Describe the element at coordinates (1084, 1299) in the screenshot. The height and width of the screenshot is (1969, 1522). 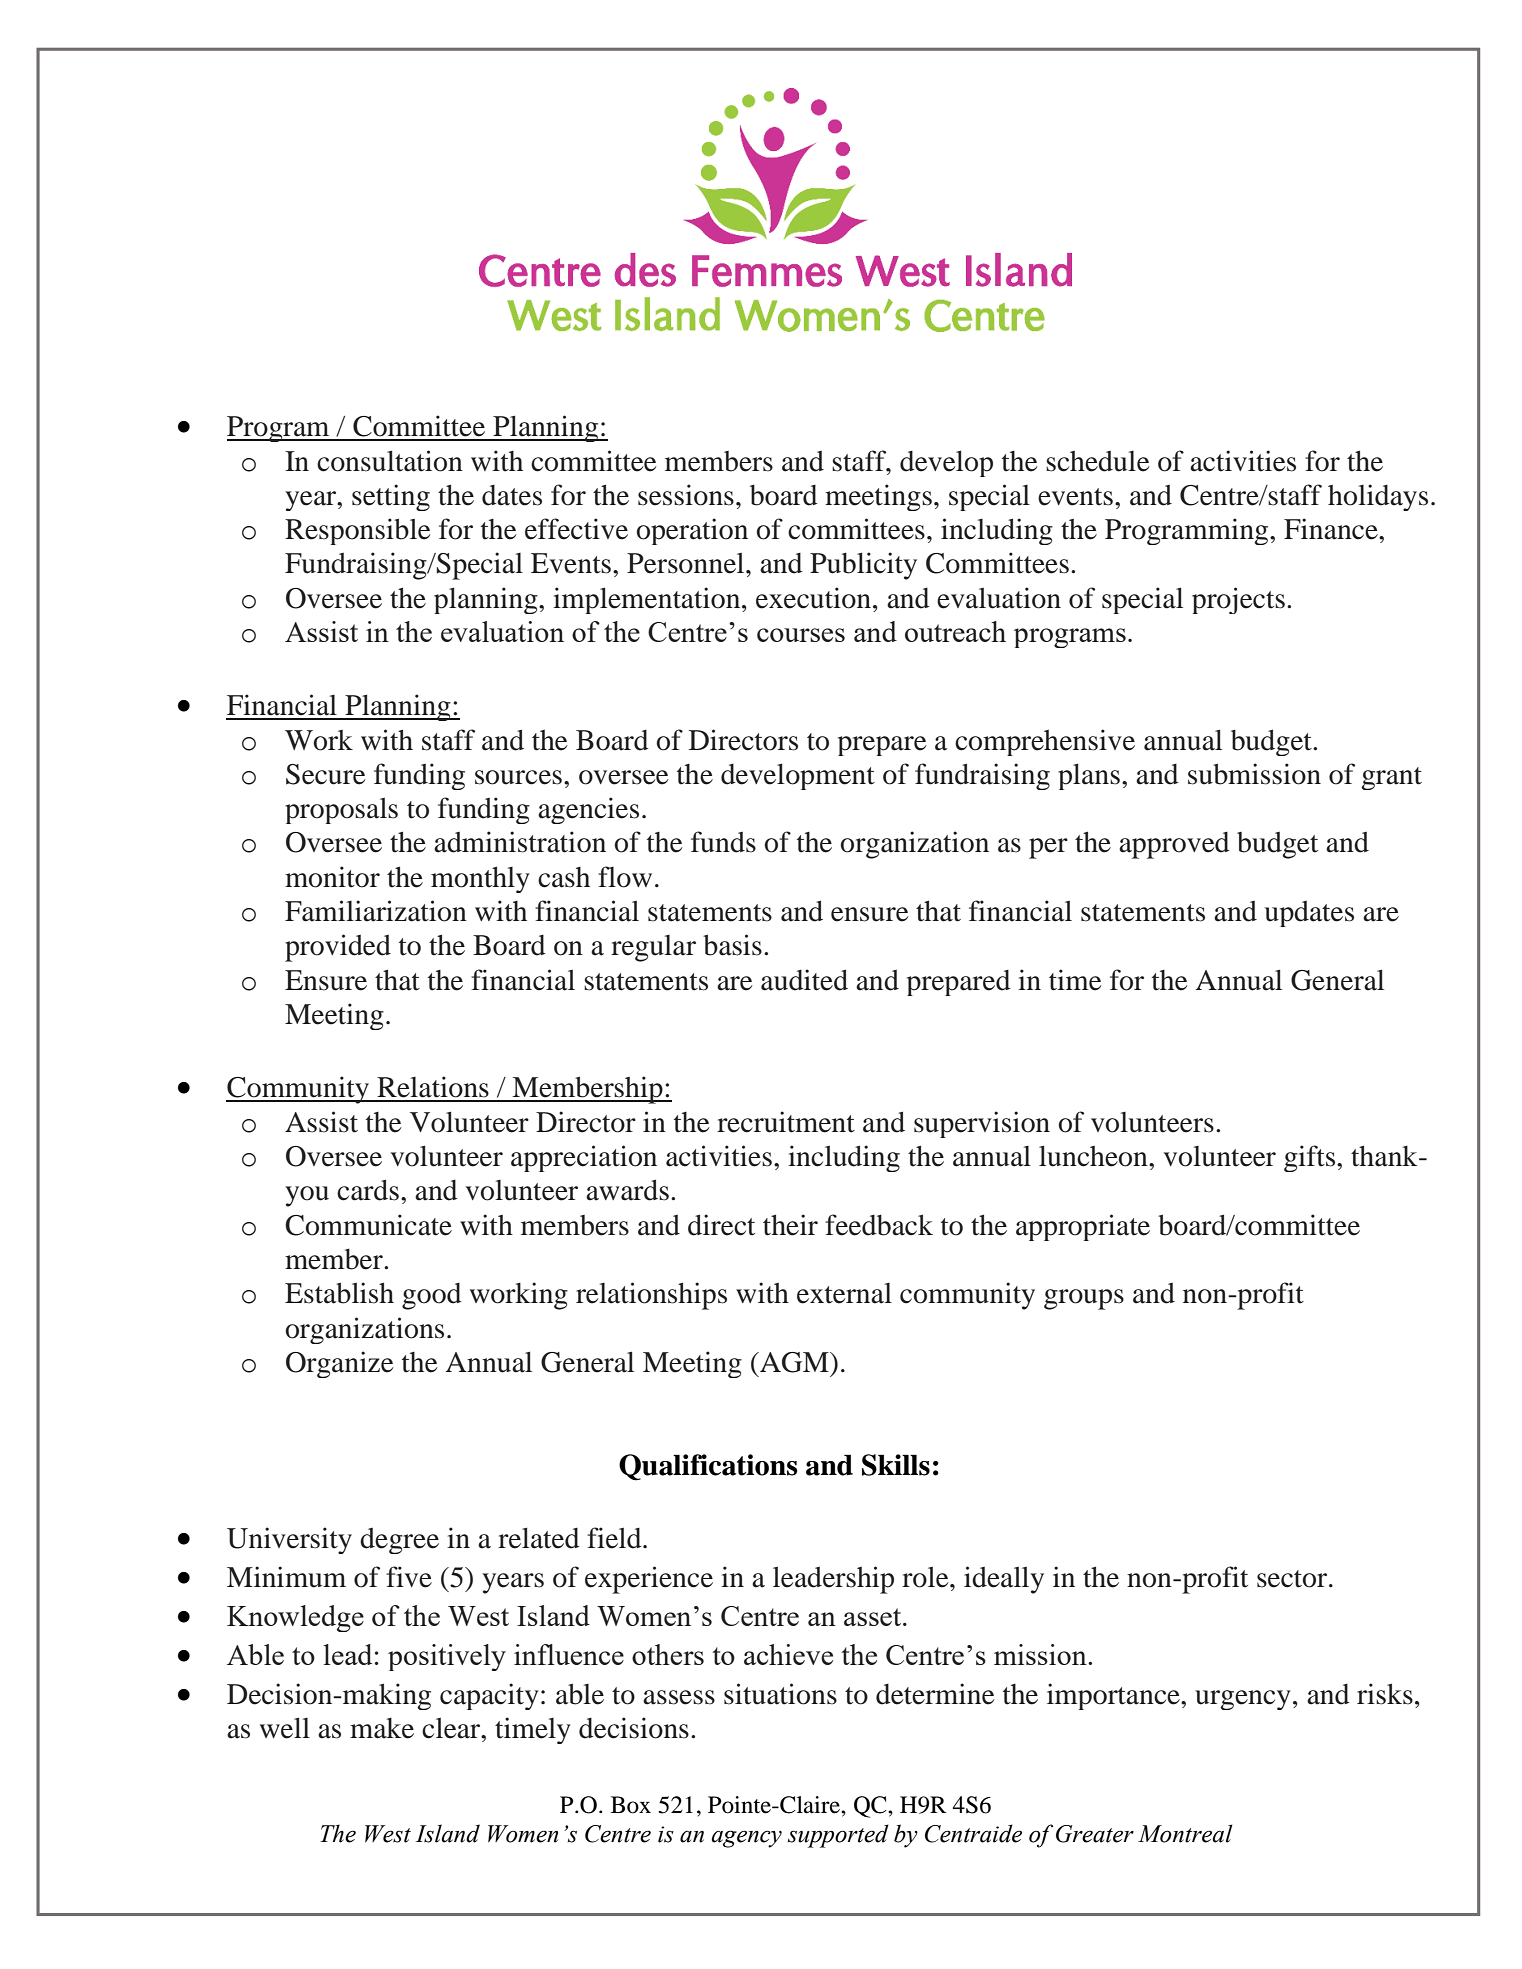
I see `groups` at that location.
